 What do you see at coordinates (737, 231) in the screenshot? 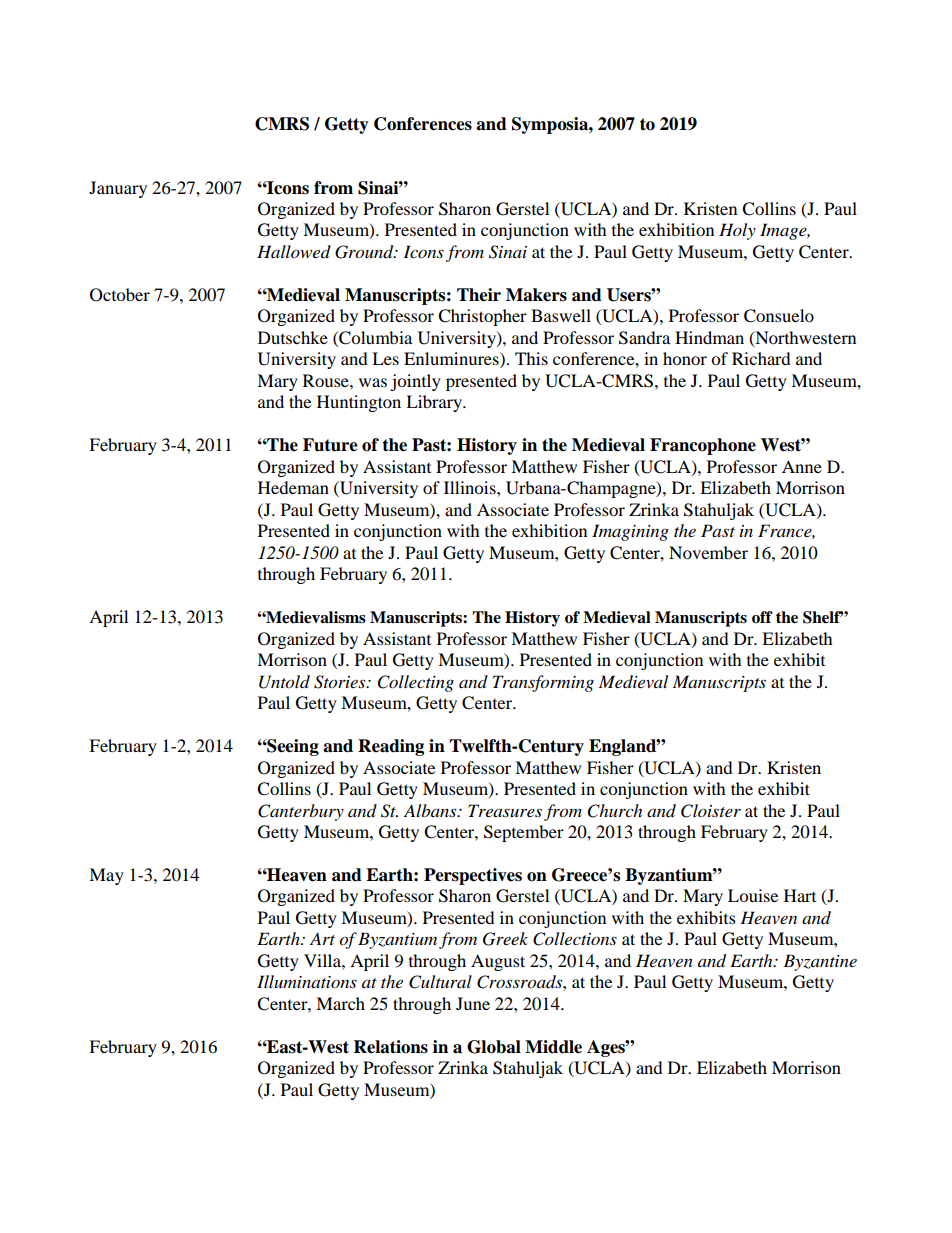
I see `Holy` at bounding box center [737, 231].
